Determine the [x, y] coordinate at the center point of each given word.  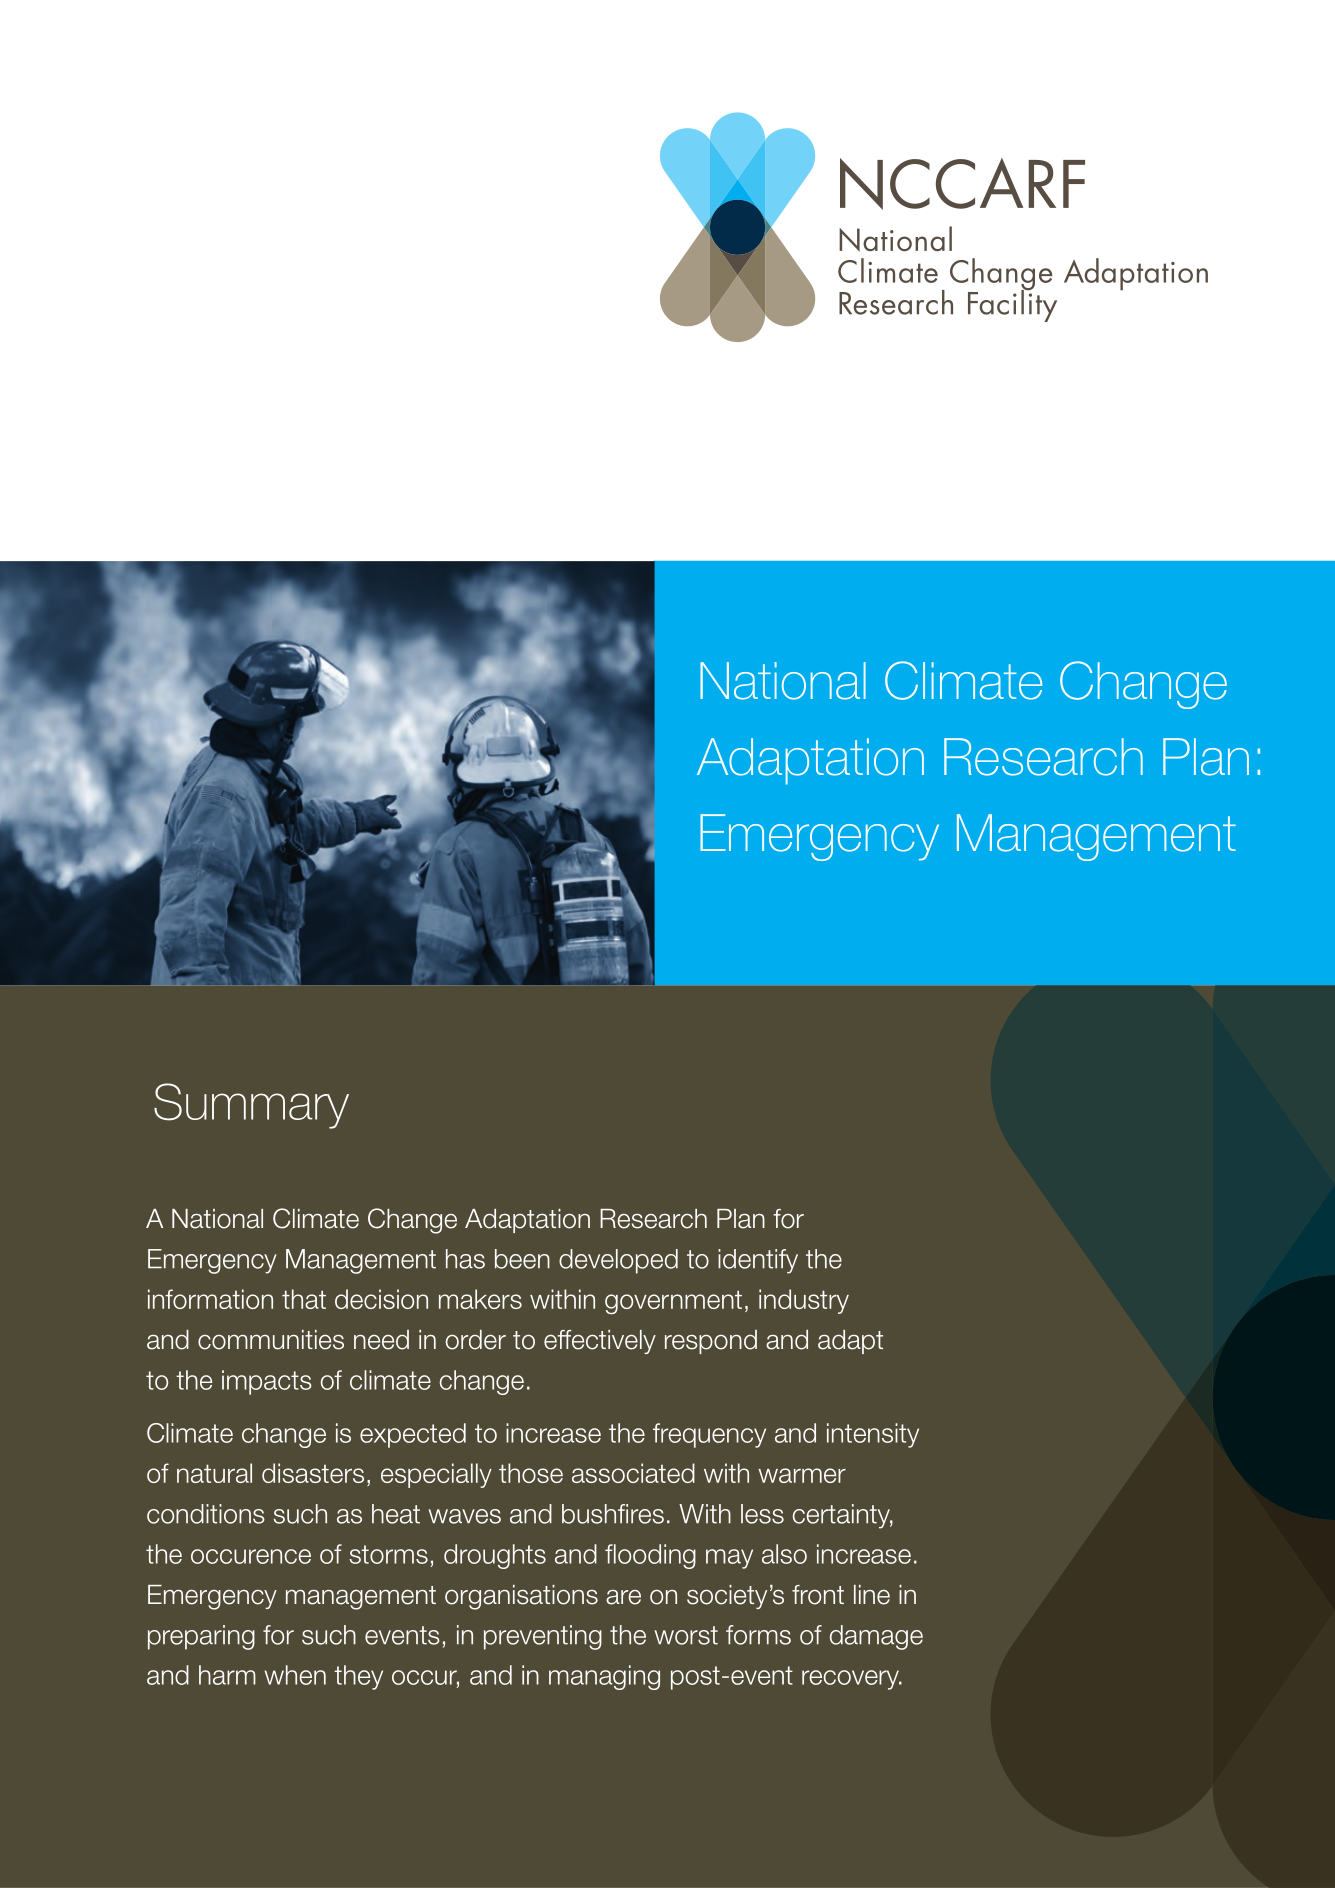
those [531, 1473]
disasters [313, 1473]
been [522, 1259]
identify [758, 1261]
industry [804, 1301]
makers [480, 1299]
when [295, 1675]
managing [604, 1677]
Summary [251, 1106]
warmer [802, 1475]
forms [758, 1635]
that [304, 1299]
